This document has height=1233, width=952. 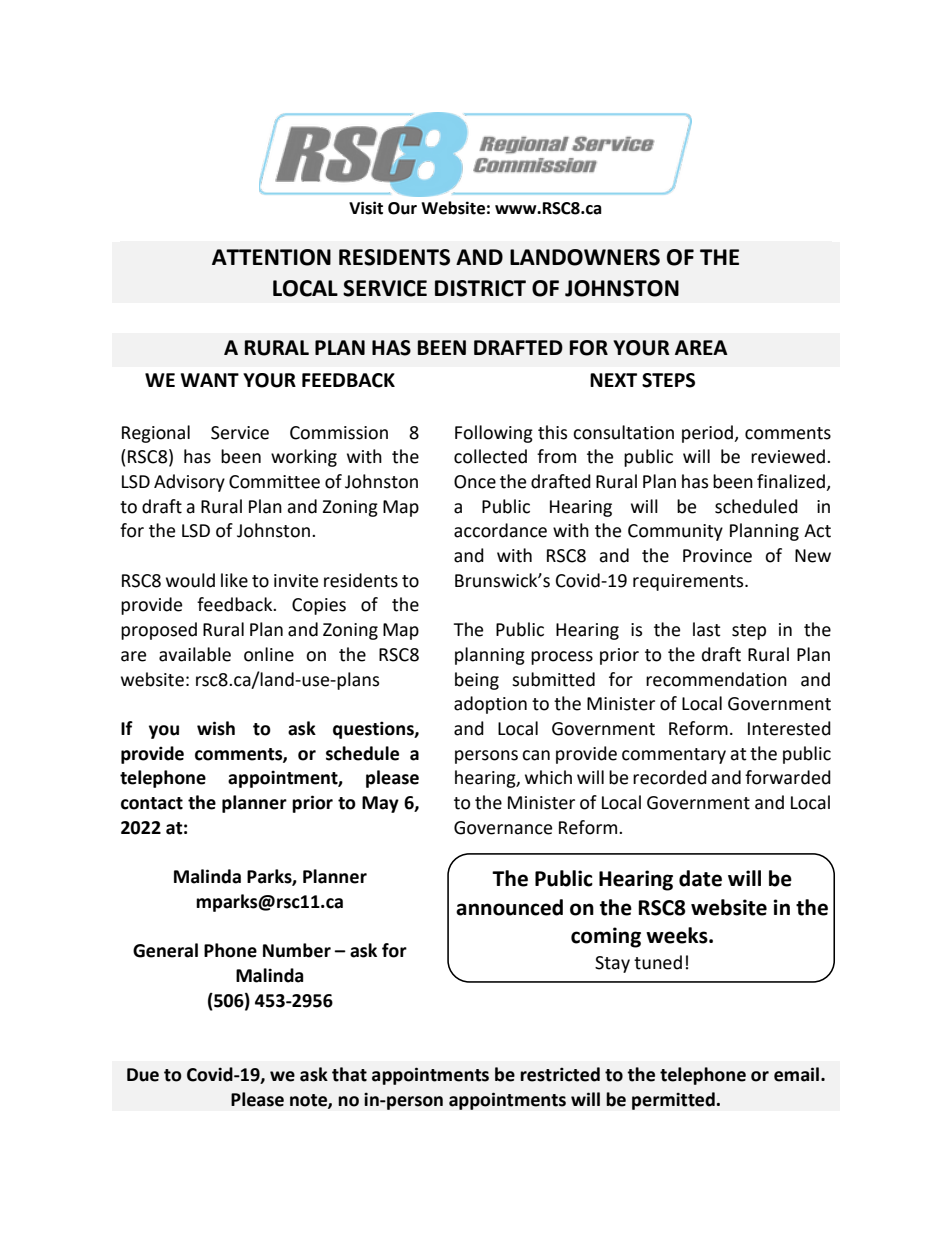 What do you see at coordinates (143, 1075) in the document?
I see `Due` at bounding box center [143, 1075].
